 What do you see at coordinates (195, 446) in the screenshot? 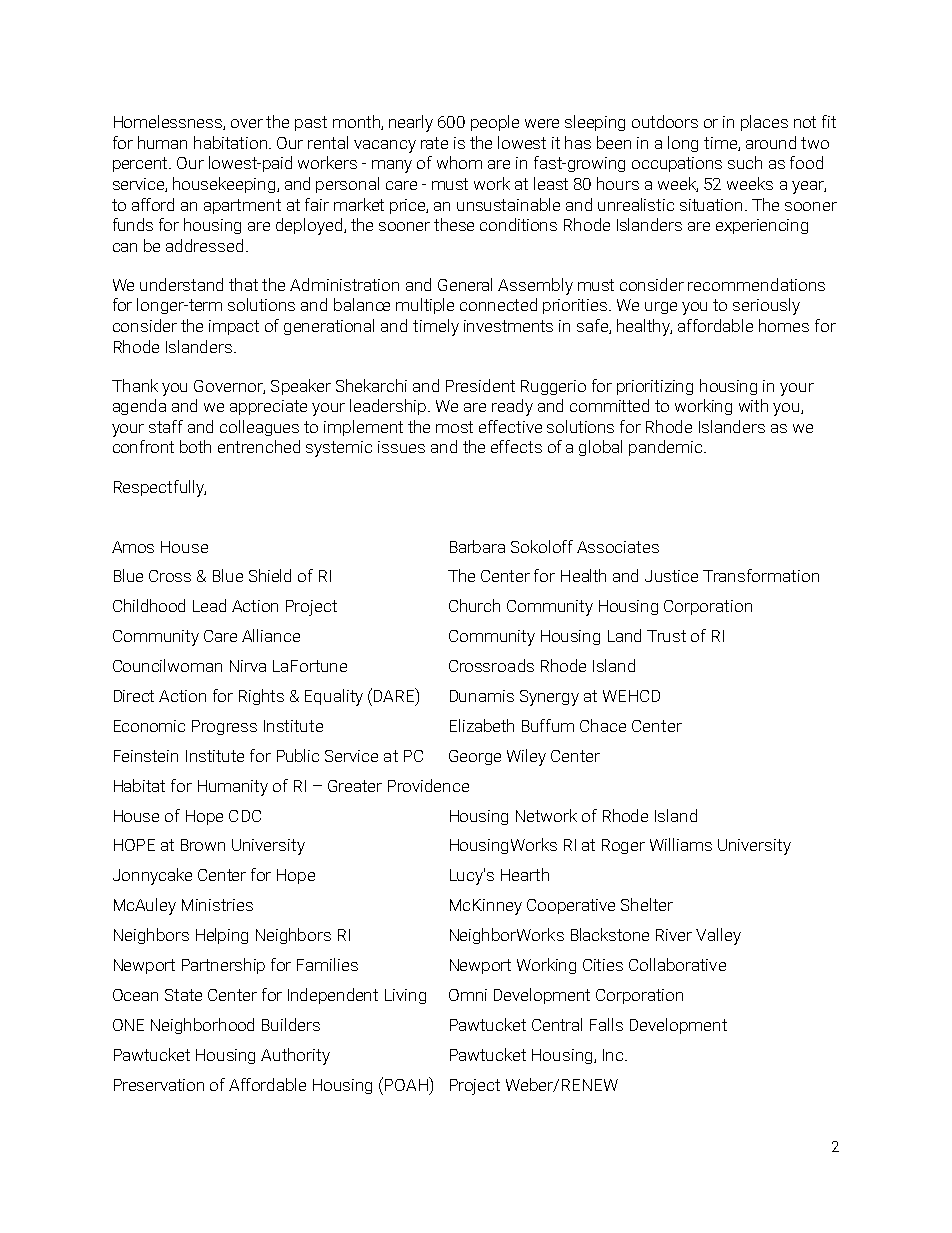
I see `both` at bounding box center [195, 446].
